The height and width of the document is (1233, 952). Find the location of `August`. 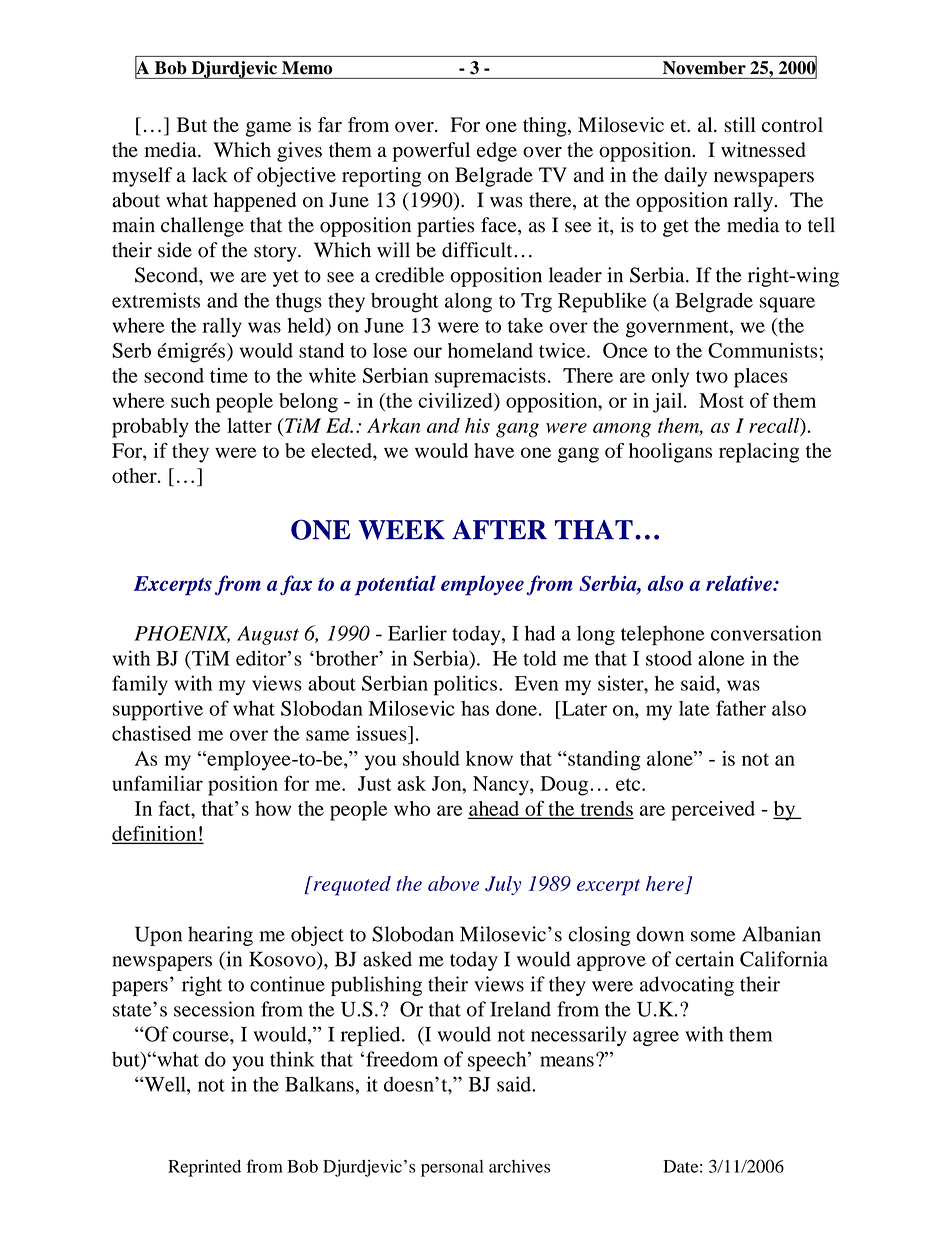

August is located at coordinates (268, 635).
